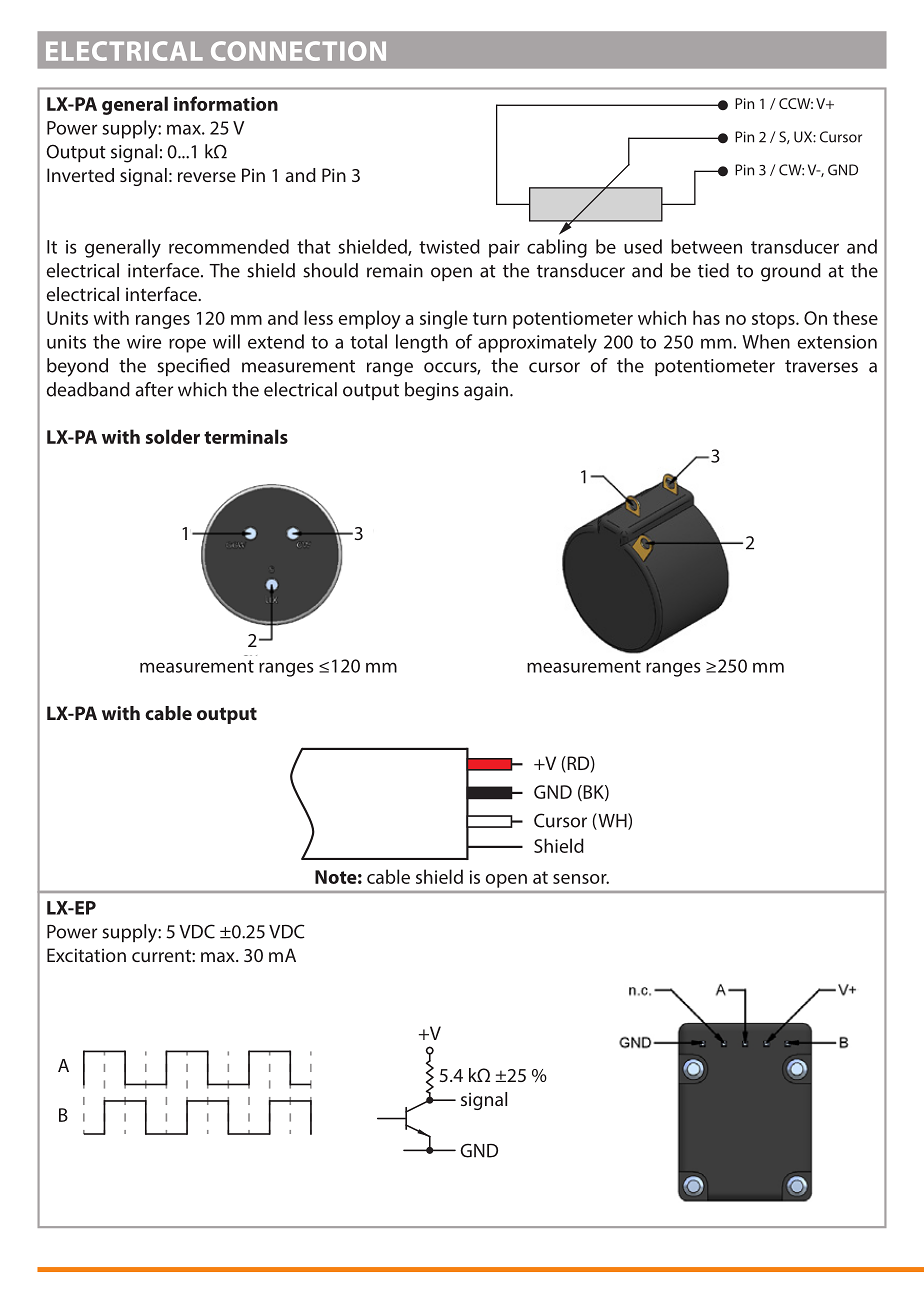 This screenshot has width=924, height=1311. Describe the element at coordinates (226, 103) in the screenshot. I see `information` at that location.
